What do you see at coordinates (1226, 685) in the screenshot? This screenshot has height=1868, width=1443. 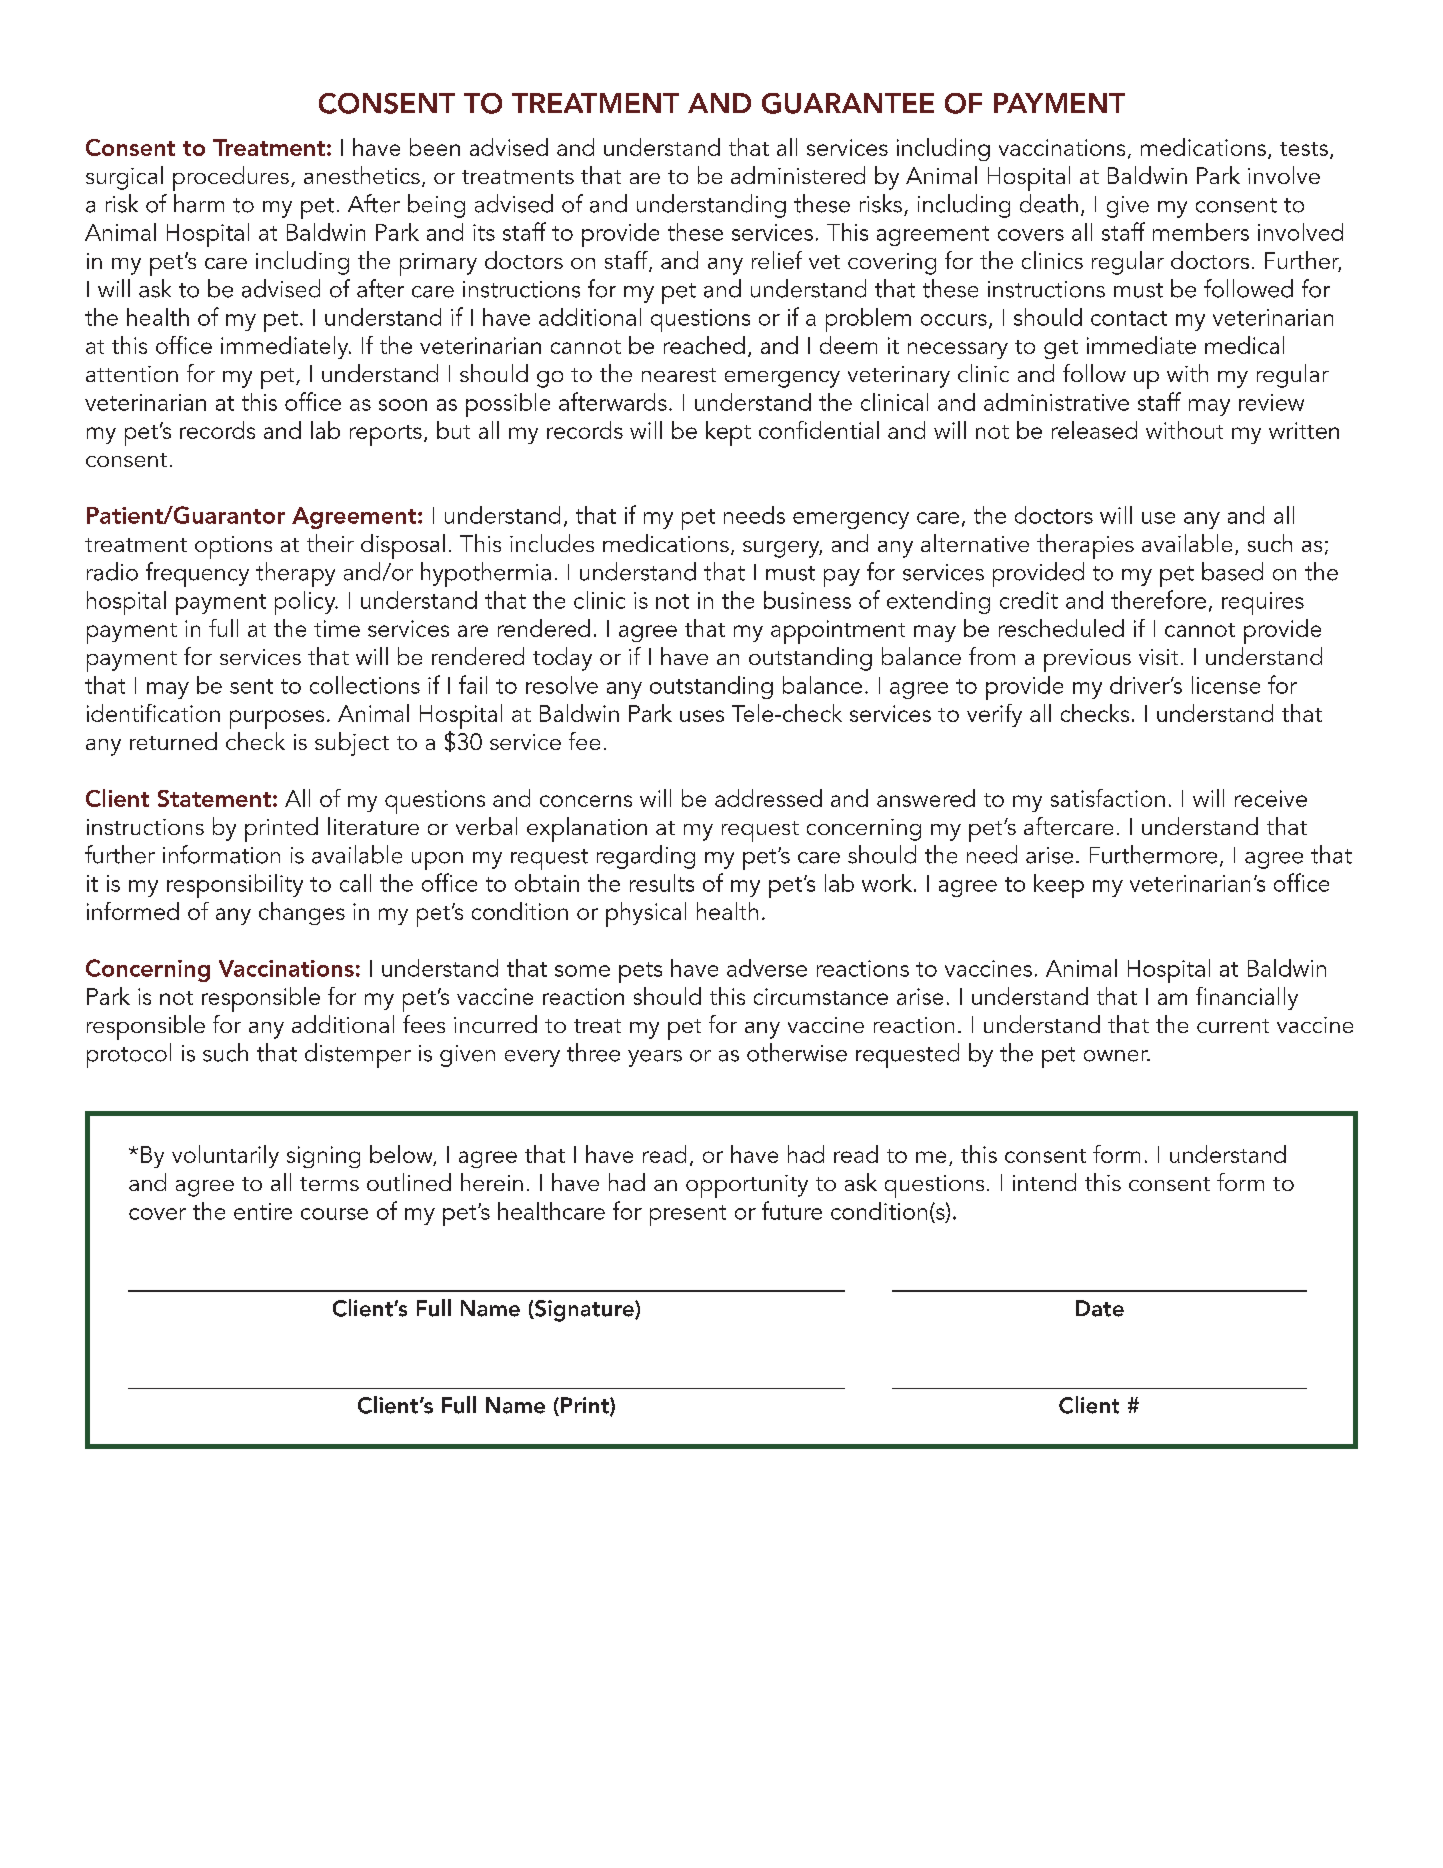 I see `license` at bounding box center [1226, 685].
